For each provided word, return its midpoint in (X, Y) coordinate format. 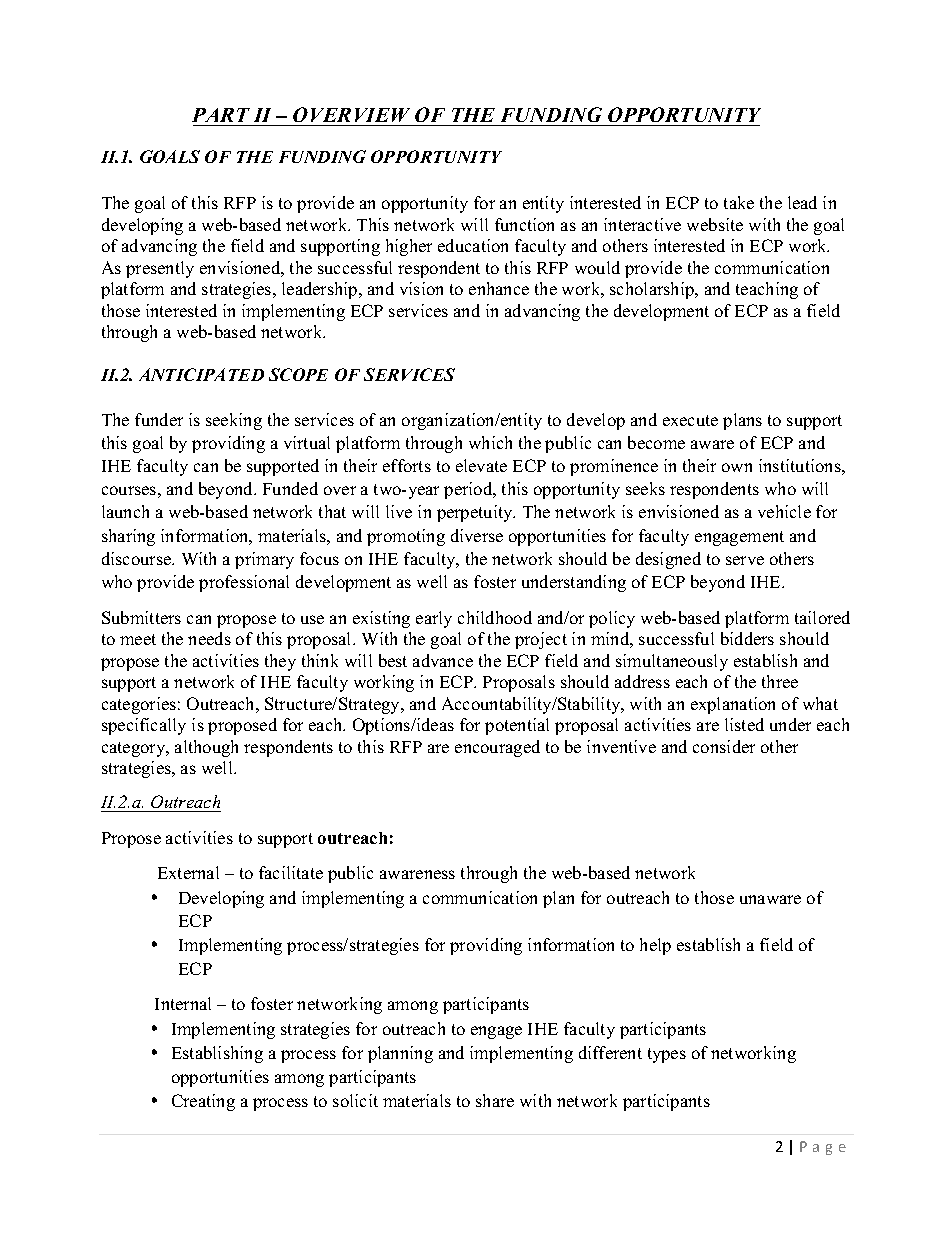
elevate (481, 465)
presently (160, 269)
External (188, 872)
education (473, 245)
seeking (234, 421)
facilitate (291, 872)
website (715, 224)
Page (823, 1148)
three (780, 681)
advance (443, 660)
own (737, 467)
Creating (203, 1102)
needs (209, 638)
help (655, 946)
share (495, 1100)
